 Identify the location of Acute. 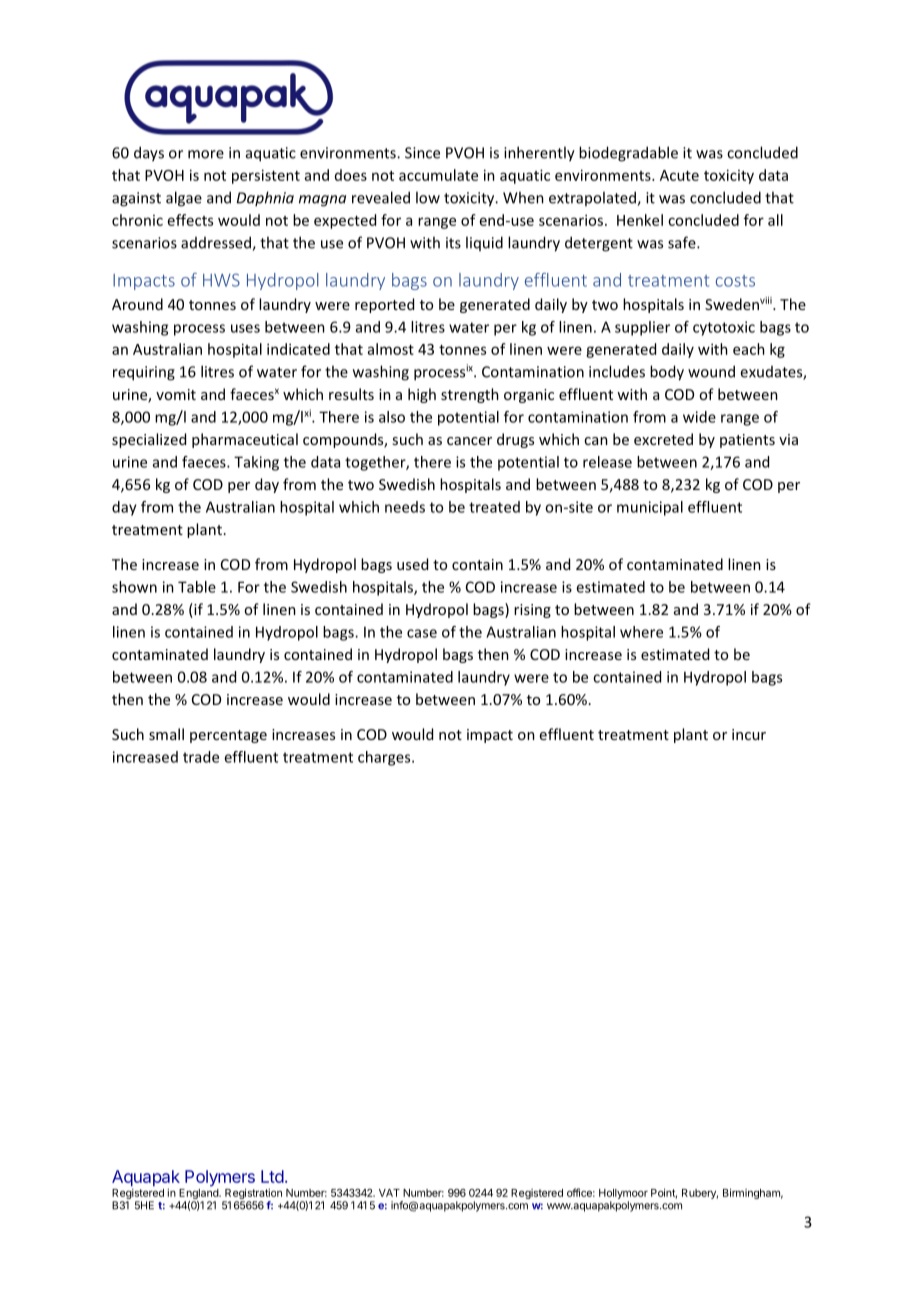
(679, 175).
